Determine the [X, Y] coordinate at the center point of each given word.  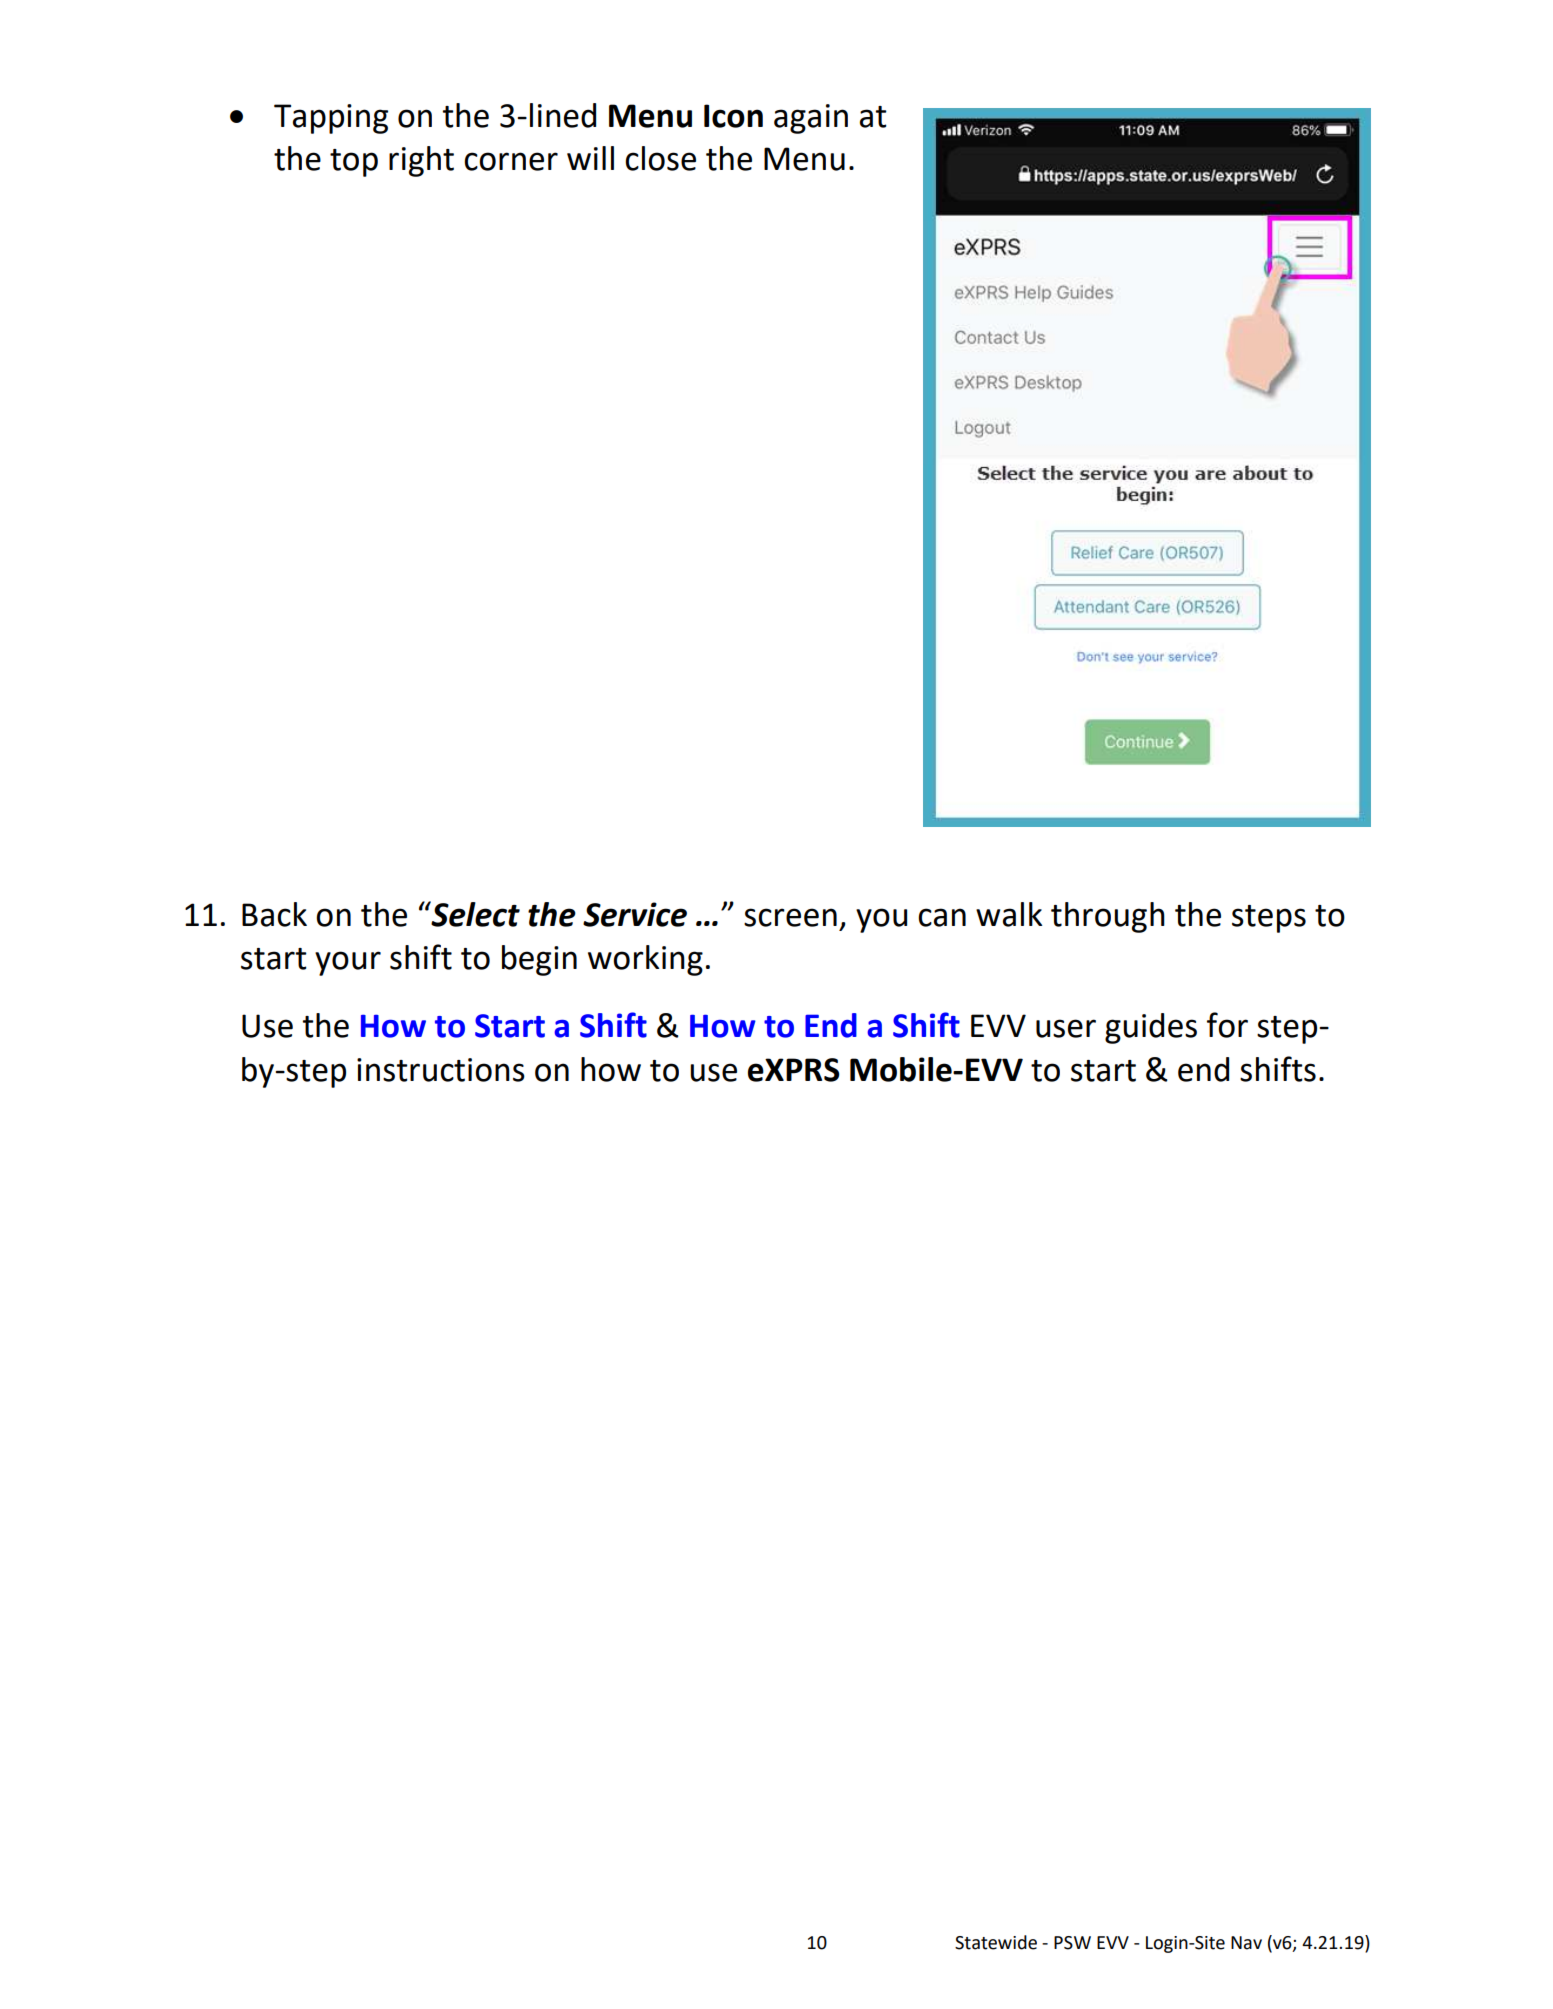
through [1108, 917]
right [421, 161]
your [348, 963]
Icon [733, 116]
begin [539, 960]
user [1066, 1028]
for [1227, 1025]
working [645, 960]
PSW [1072, 1943]
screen [790, 917]
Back [274, 914]
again [811, 119]
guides [1151, 1028]
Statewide [996, 1942]
